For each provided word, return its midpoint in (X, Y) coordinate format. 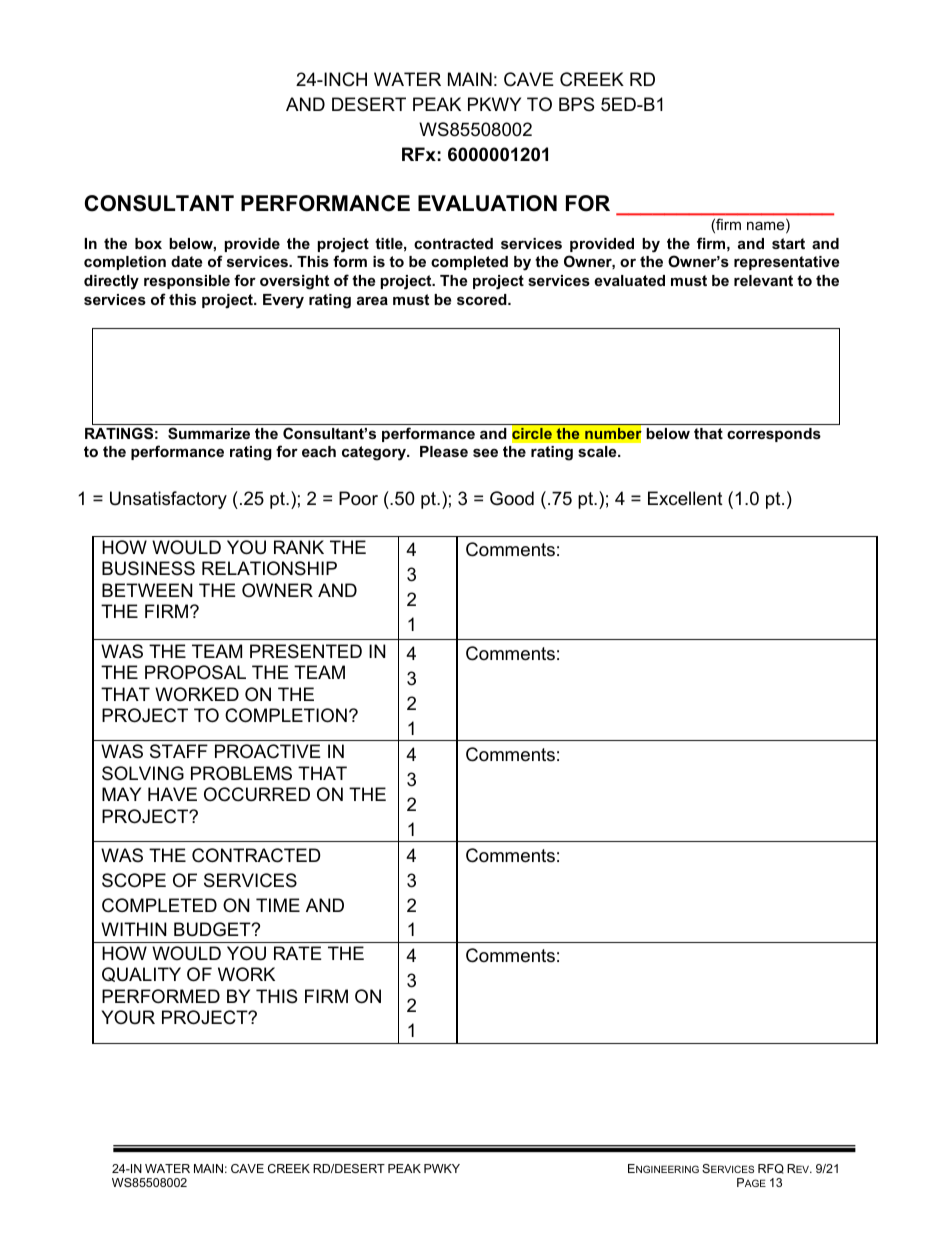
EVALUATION (487, 203)
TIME (278, 905)
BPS (576, 104)
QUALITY (141, 974)
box (148, 243)
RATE (298, 953)
